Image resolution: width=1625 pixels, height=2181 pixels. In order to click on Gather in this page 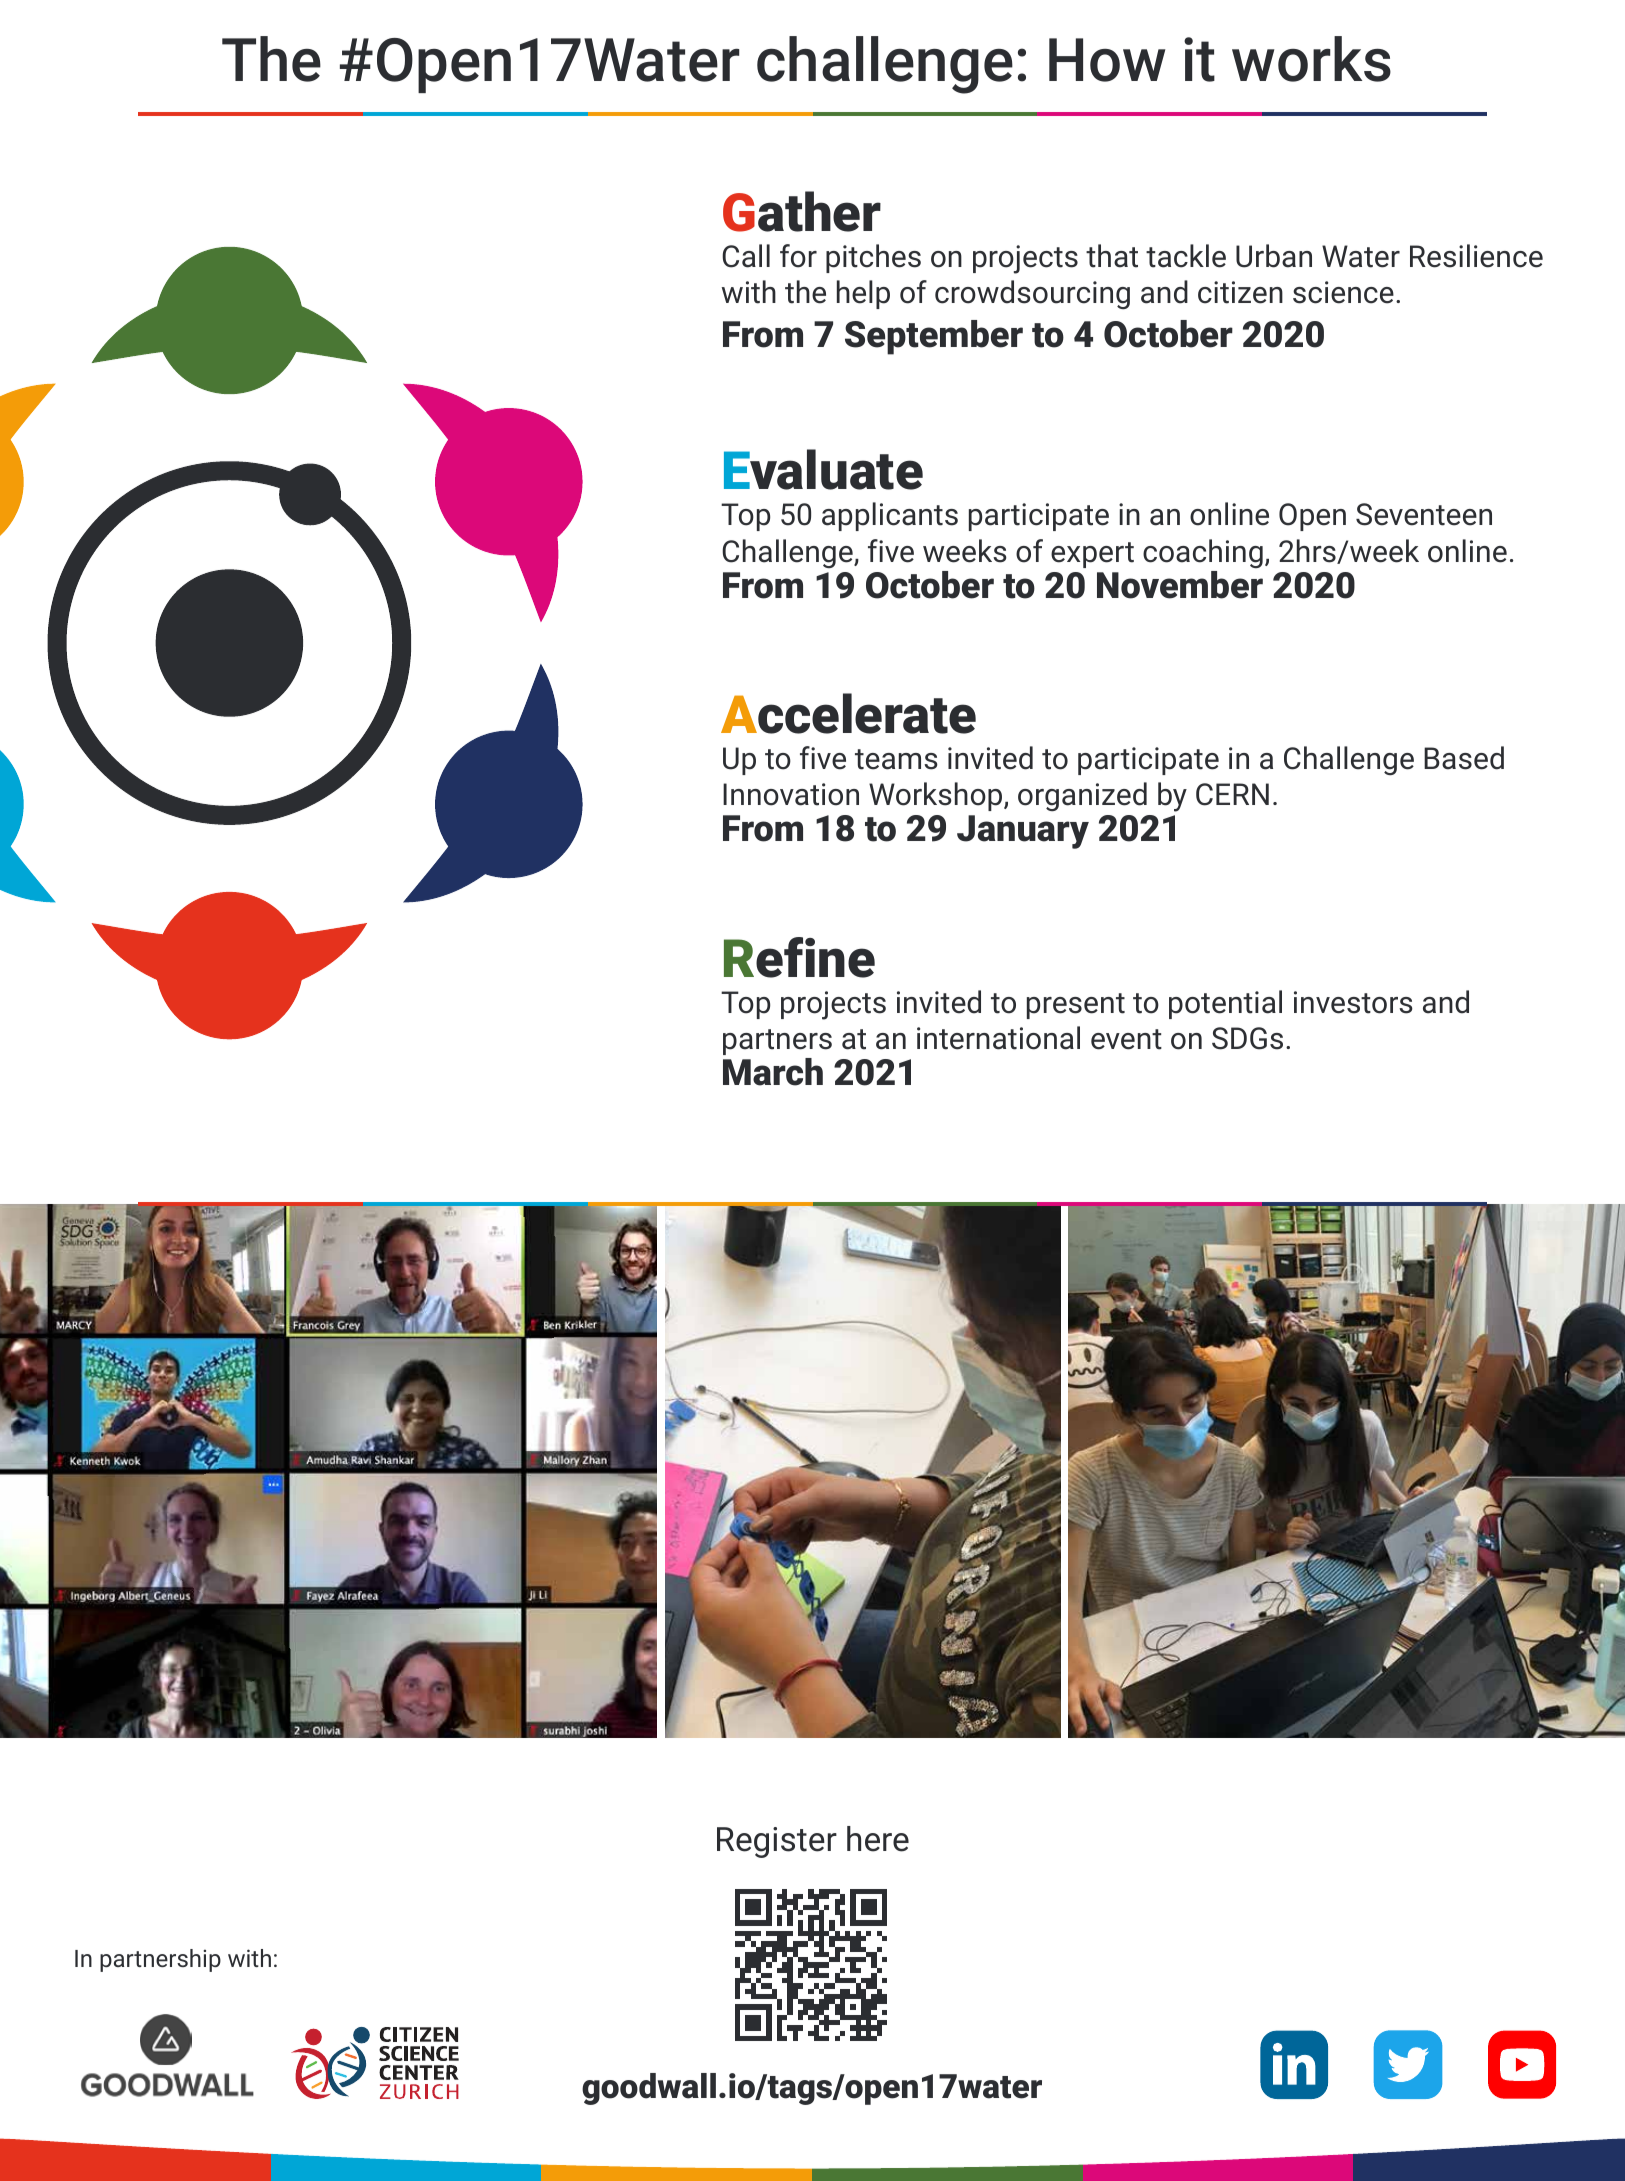, I will do `click(802, 211)`.
